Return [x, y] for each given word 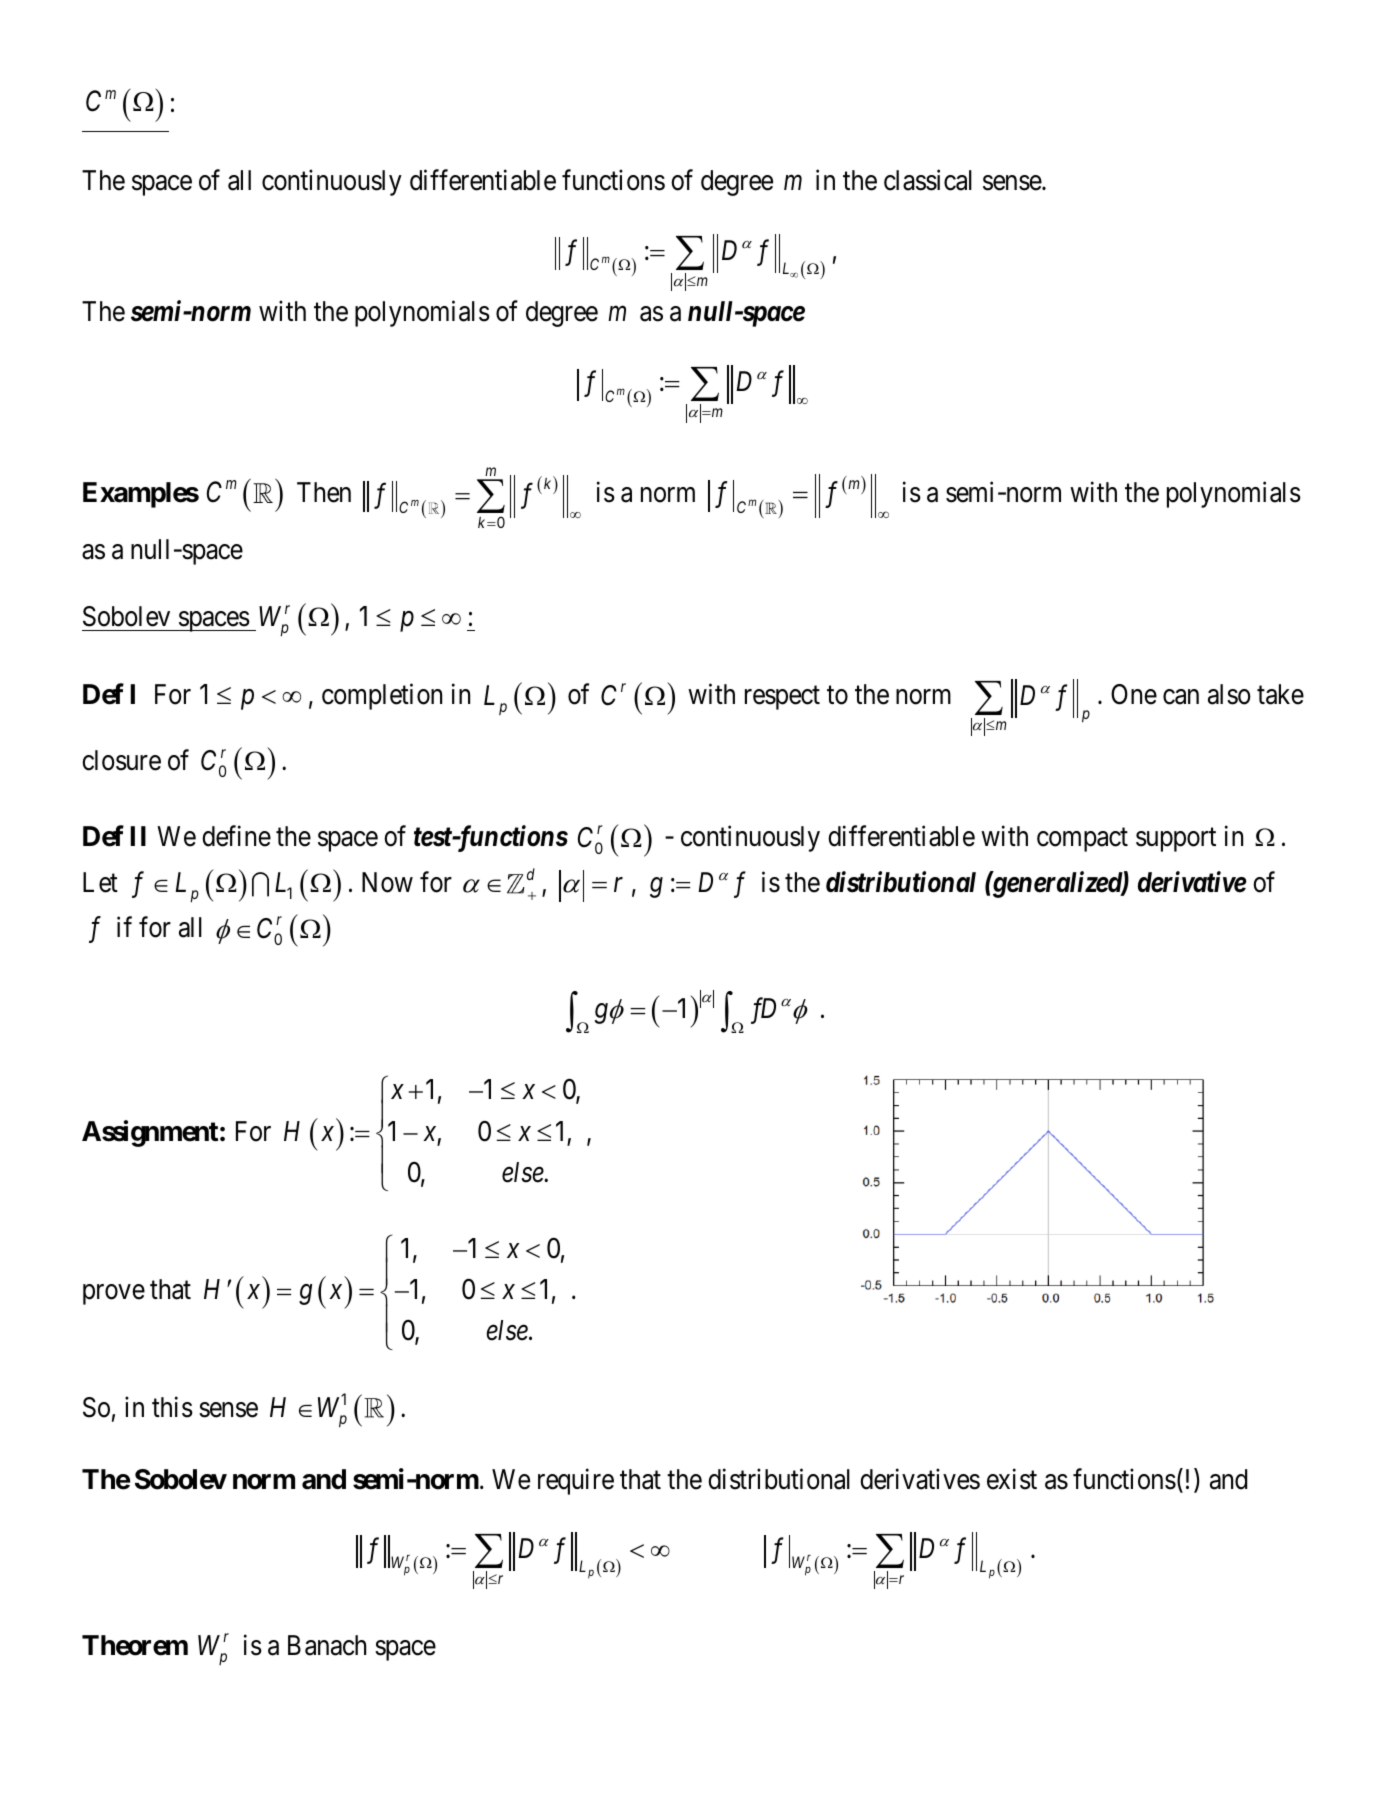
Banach [327, 1645]
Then [324, 492]
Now [387, 882]
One [1134, 694]
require [576, 1482]
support [1176, 840]
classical [928, 180]
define [236, 836]
